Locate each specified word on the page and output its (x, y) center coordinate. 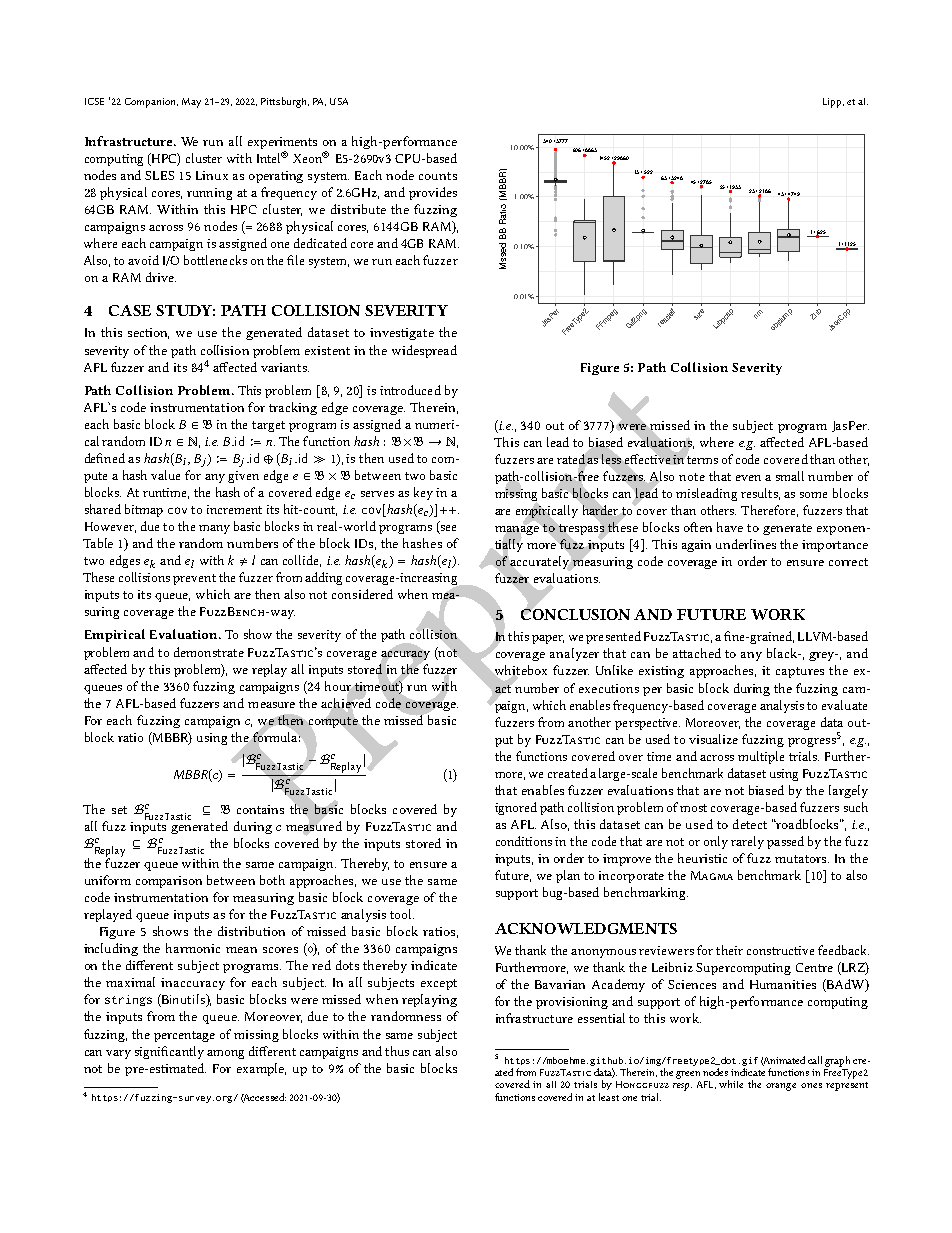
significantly (169, 1052)
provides (433, 193)
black (783, 653)
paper (548, 639)
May (191, 103)
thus (397, 1051)
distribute (358, 209)
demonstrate (209, 652)
